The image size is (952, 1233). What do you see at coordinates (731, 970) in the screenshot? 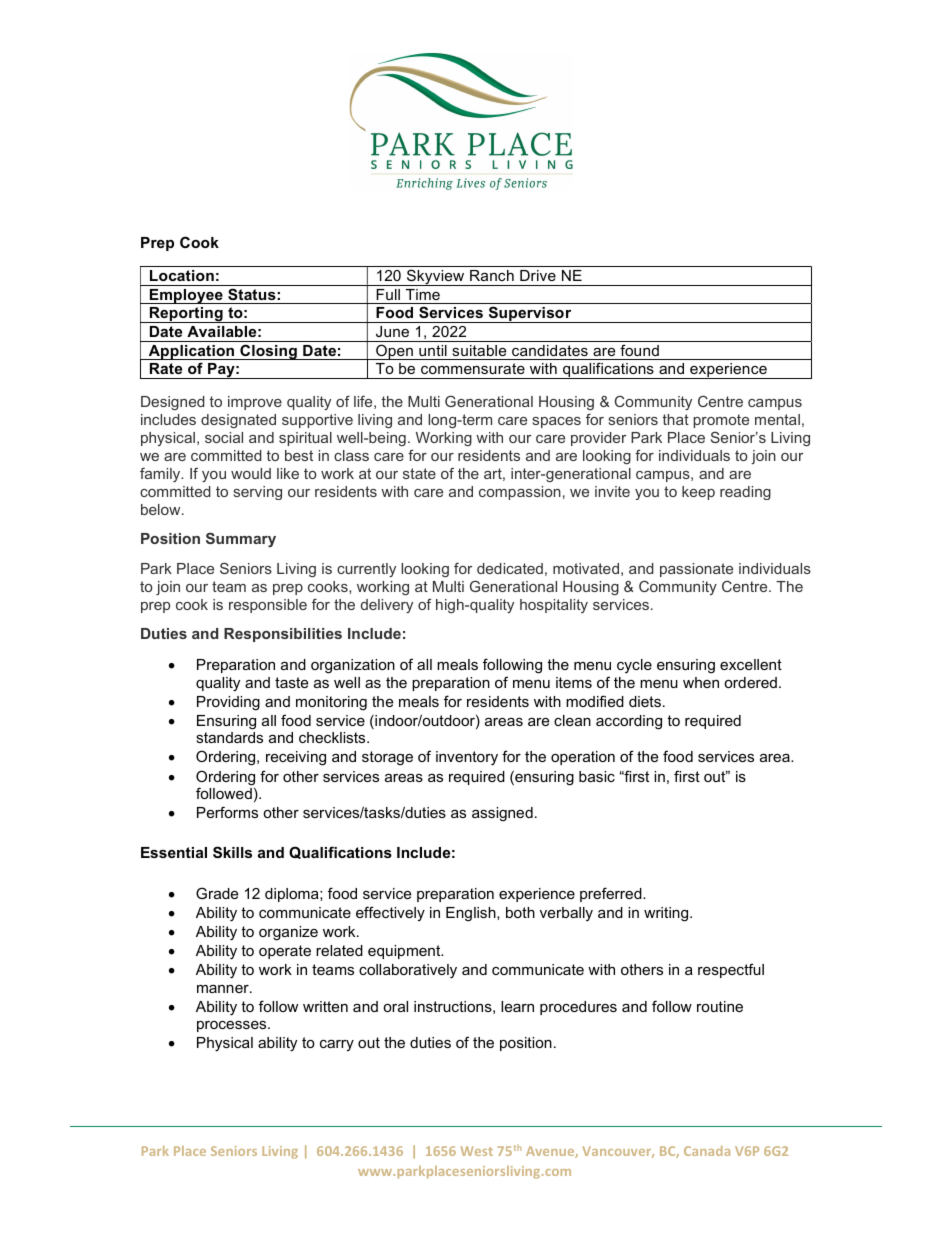
I see `respectful` at bounding box center [731, 970].
